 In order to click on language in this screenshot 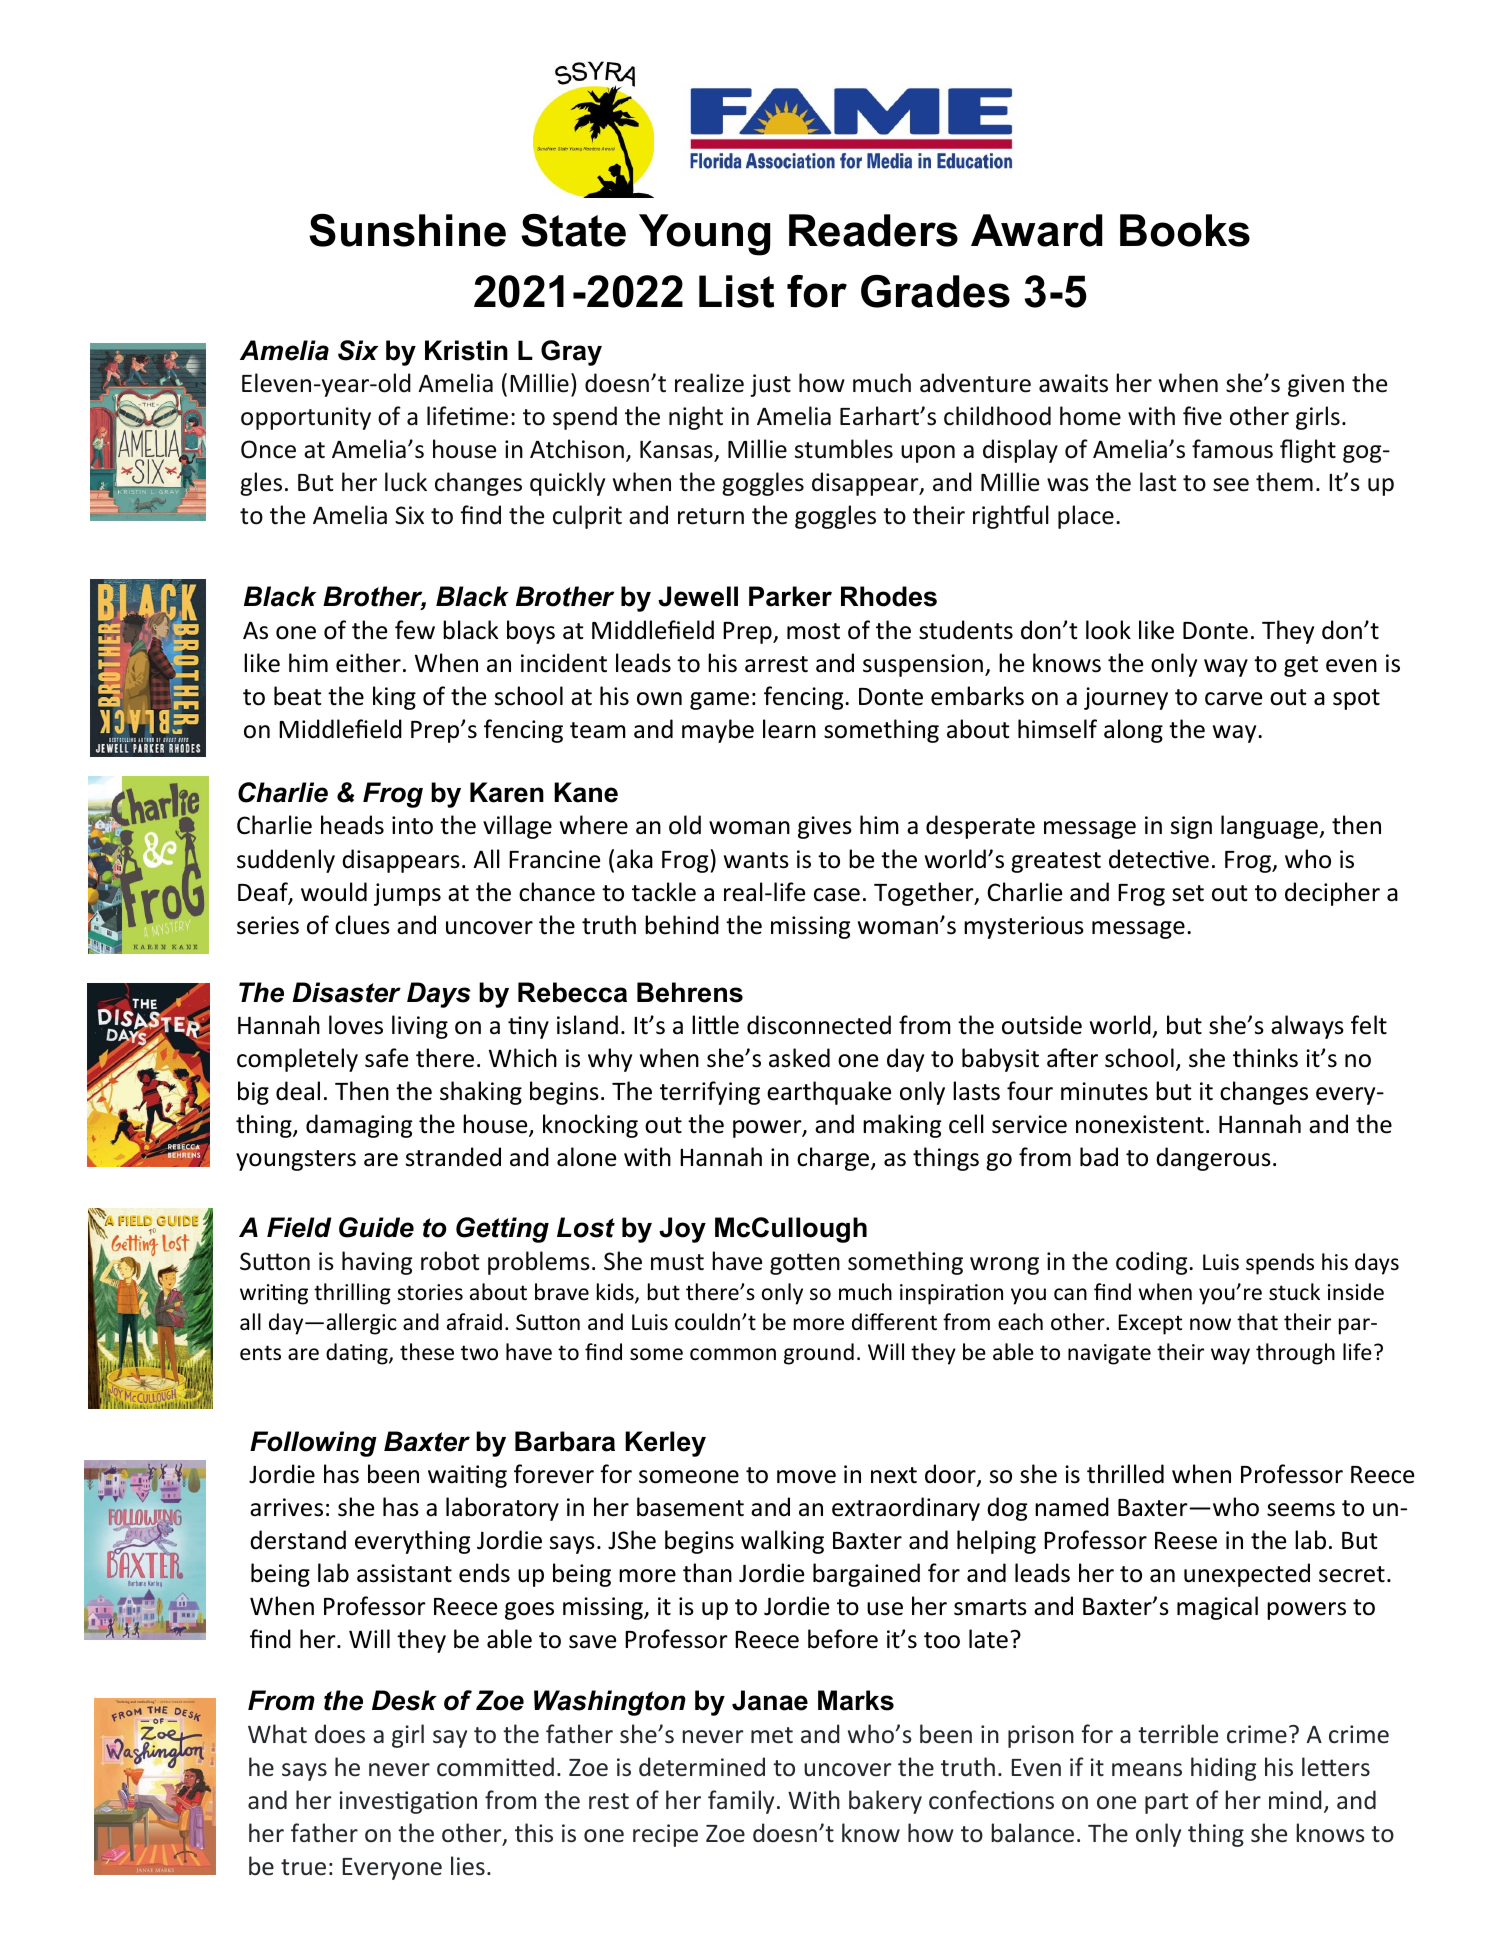, I will do `click(1270, 827)`.
